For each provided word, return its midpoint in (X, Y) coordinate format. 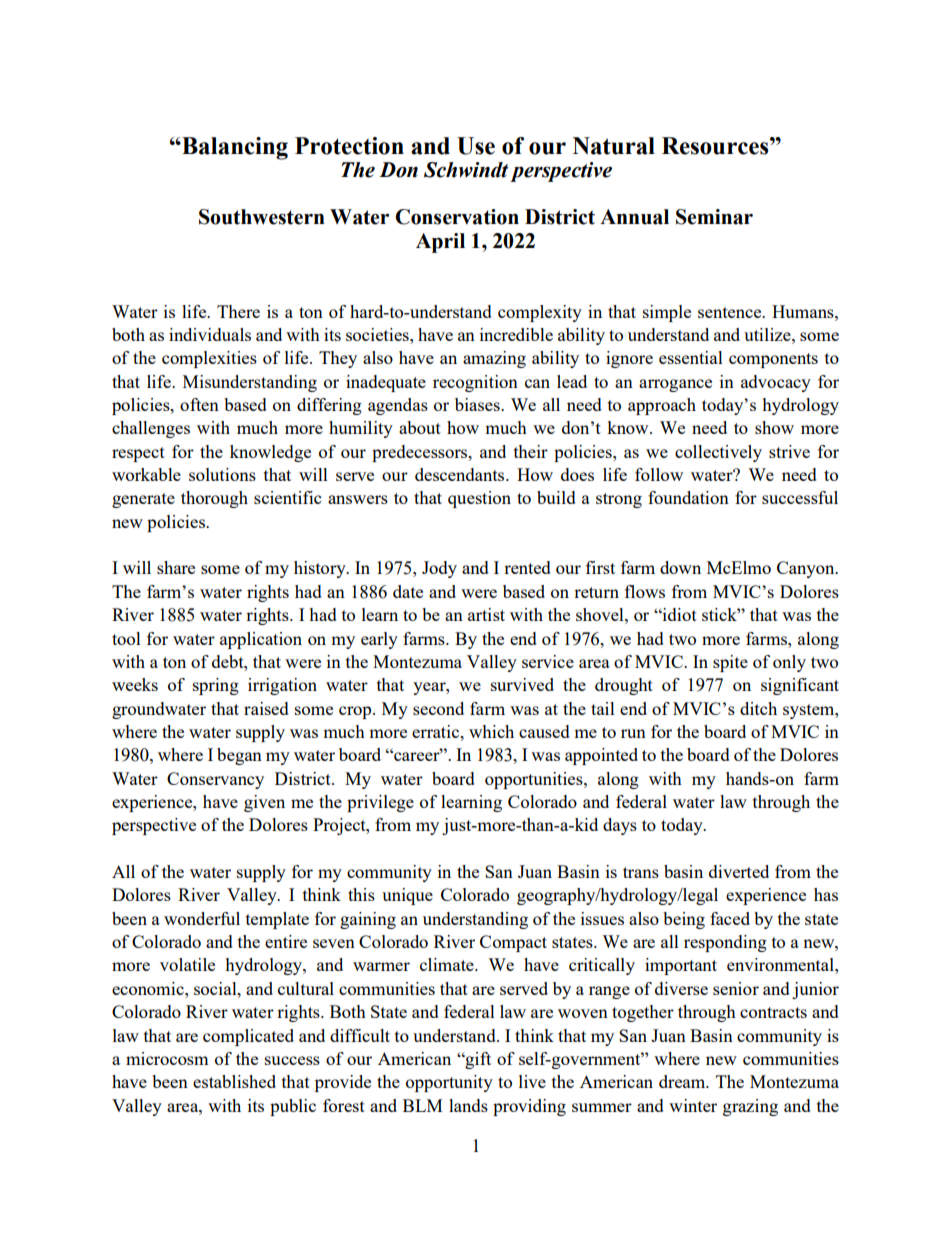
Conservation (457, 217)
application (261, 640)
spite (730, 663)
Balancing (234, 148)
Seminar (714, 217)
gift (477, 1060)
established (234, 1081)
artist (486, 614)
